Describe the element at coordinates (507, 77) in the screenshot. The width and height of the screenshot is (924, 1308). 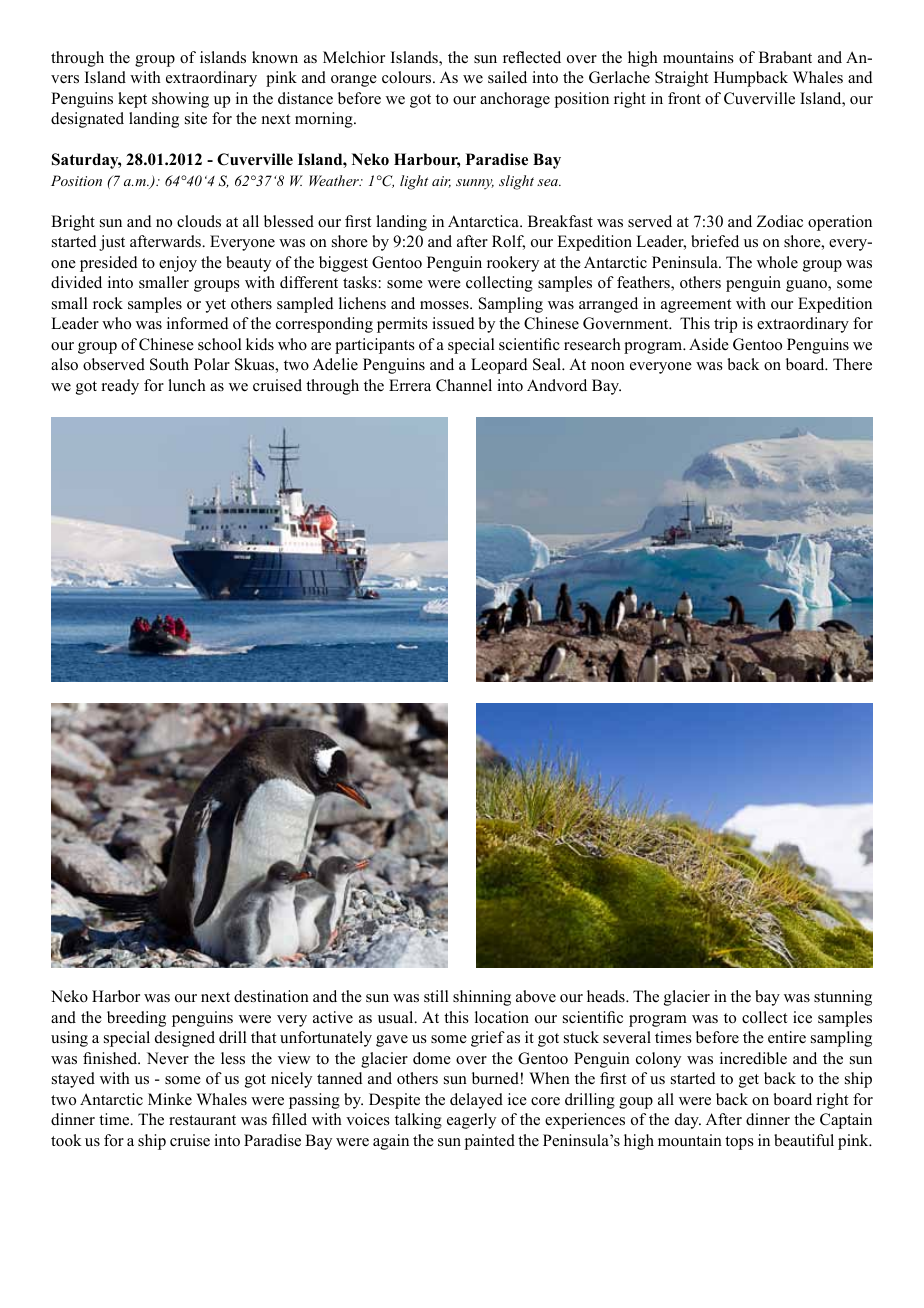
I see `sailed` at that location.
